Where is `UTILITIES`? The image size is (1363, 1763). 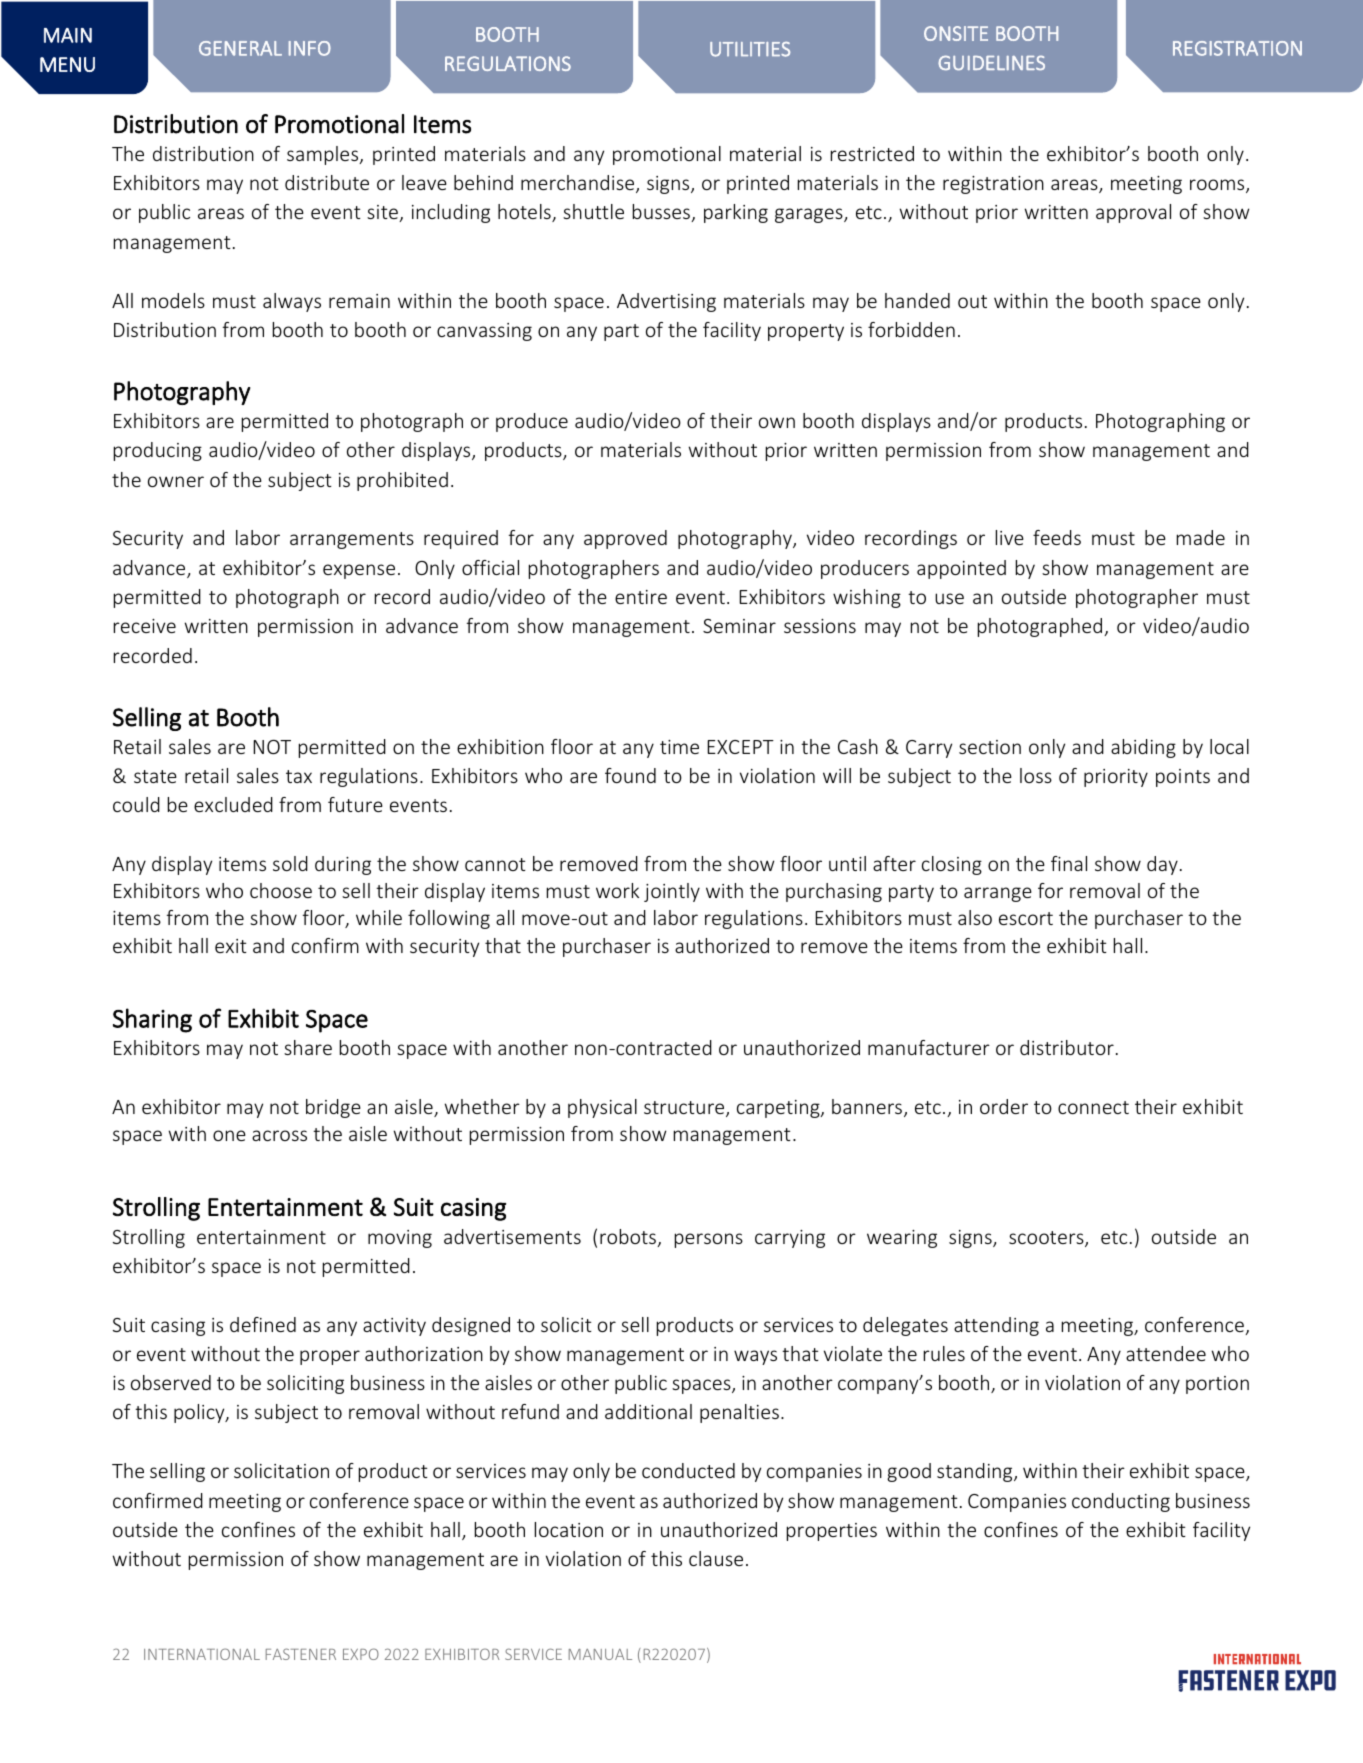 UTILITIES is located at coordinates (750, 49).
